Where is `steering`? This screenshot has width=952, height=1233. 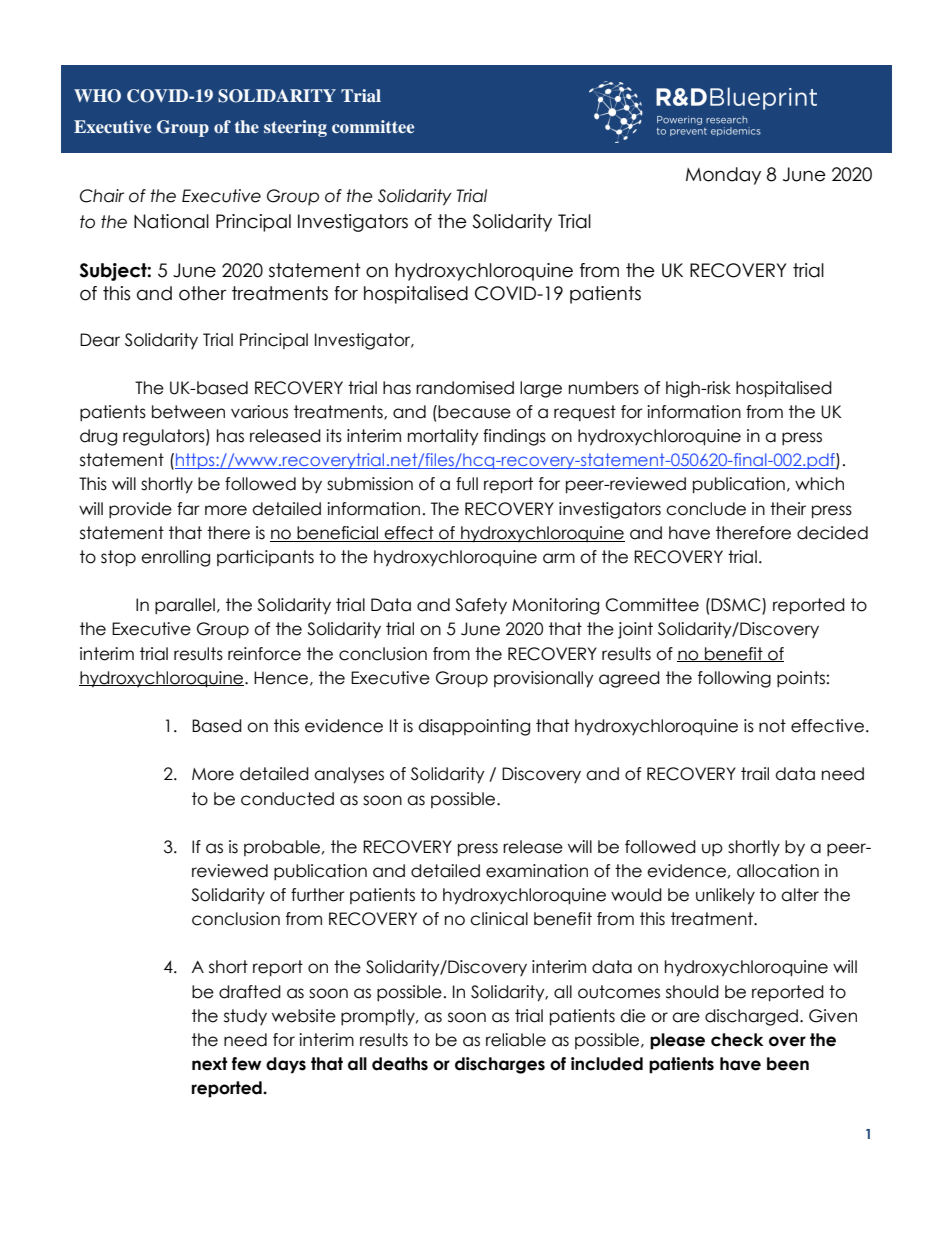
steering is located at coordinates (295, 128).
